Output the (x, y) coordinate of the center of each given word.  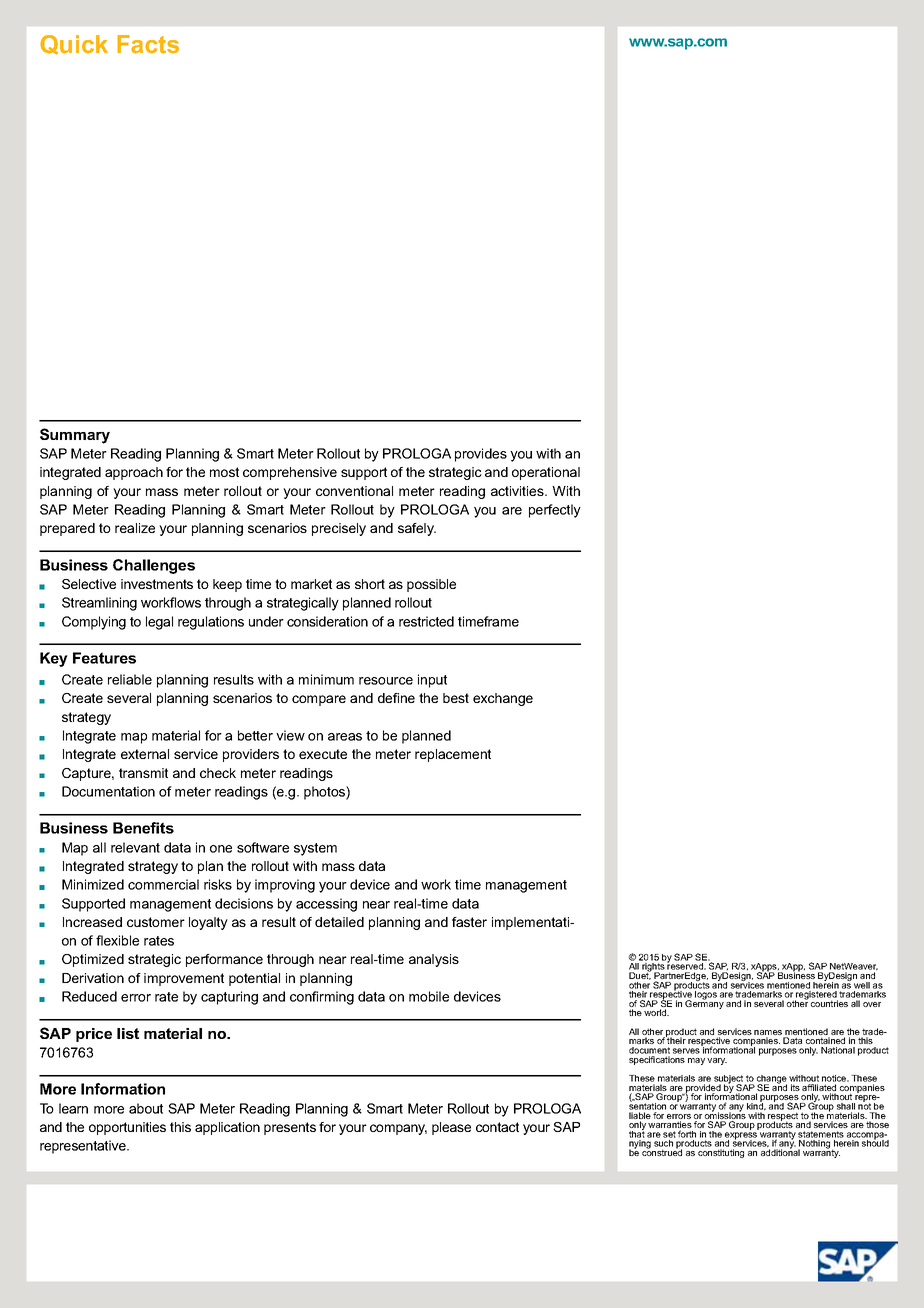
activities (518, 491)
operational (546, 473)
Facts (148, 44)
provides (481, 455)
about (146, 1108)
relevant (135, 847)
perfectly (555, 511)
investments (157, 584)
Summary (75, 436)
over (872, 1004)
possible (431, 585)
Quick (74, 45)
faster (469, 922)
